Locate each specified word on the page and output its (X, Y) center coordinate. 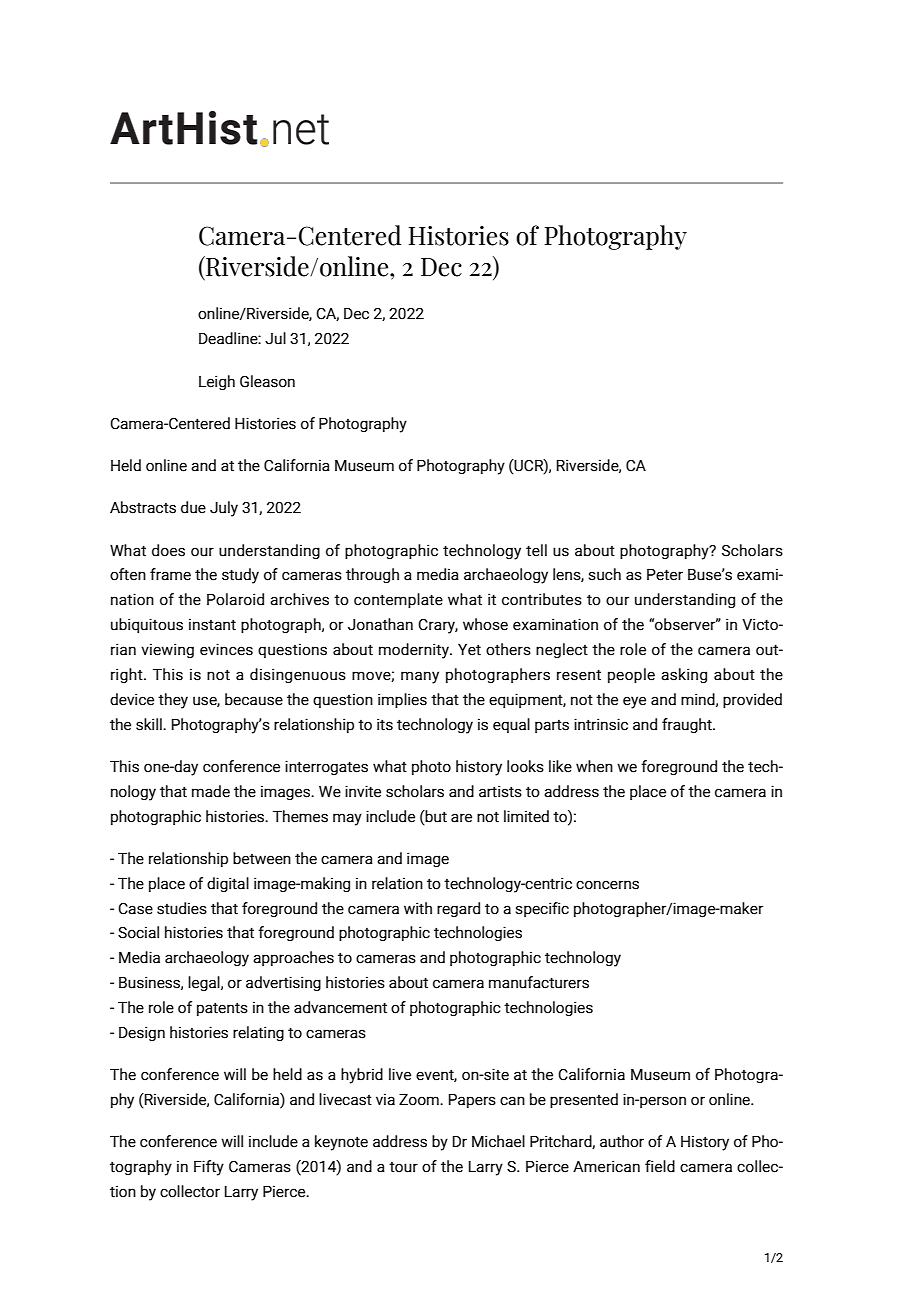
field (660, 1166)
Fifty (209, 1168)
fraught (688, 725)
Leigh (217, 382)
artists (500, 791)
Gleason (267, 381)
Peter (665, 574)
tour (403, 1167)
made (211, 791)
